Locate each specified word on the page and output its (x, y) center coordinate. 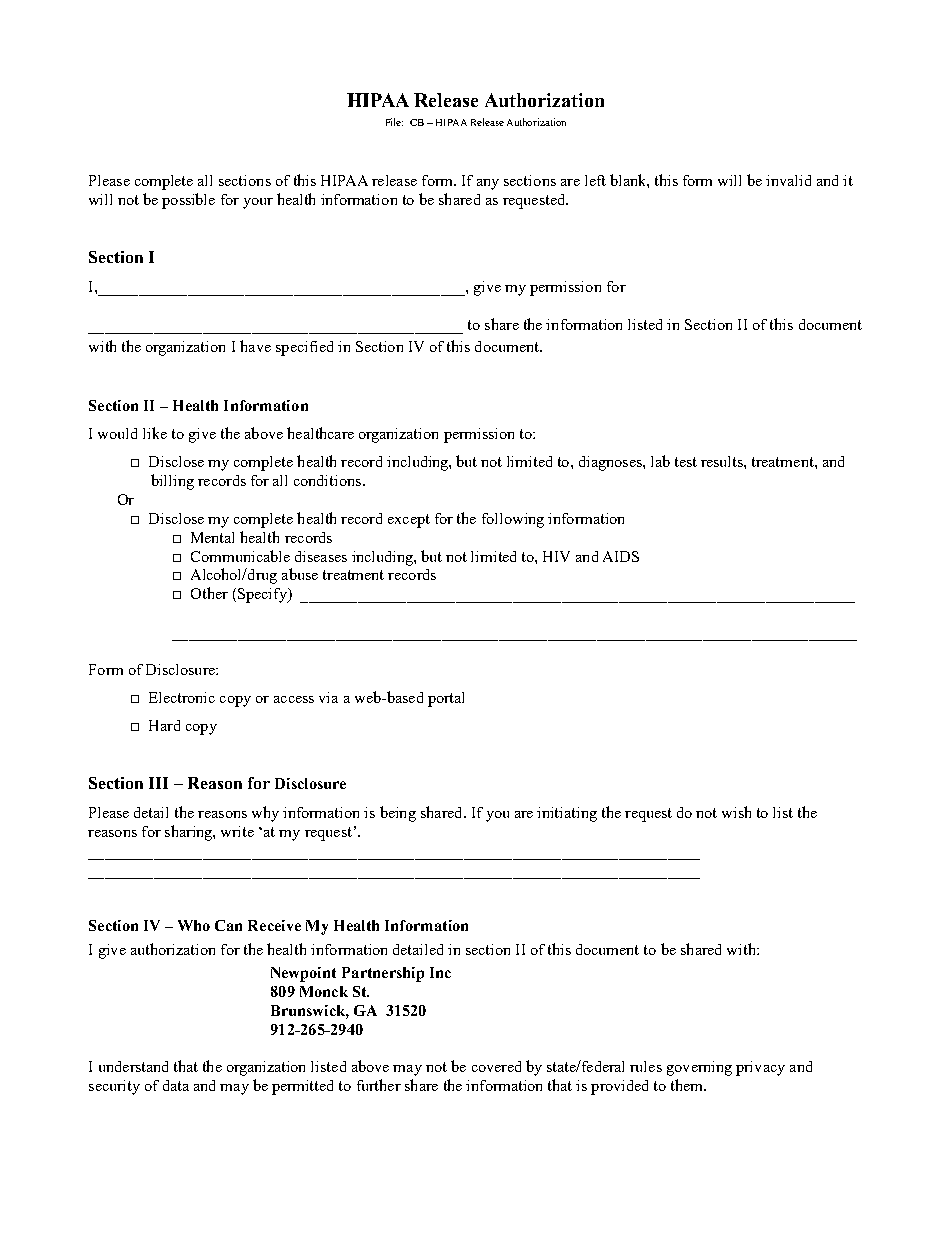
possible (188, 201)
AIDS (621, 556)
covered (496, 1066)
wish (736, 812)
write (237, 831)
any (488, 184)
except (409, 521)
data (176, 1085)
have (255, 346)
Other (209, 593)
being (398, 814)
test (686, 462)
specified (304, 348)
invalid (788, 180)
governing (699, 1068)
